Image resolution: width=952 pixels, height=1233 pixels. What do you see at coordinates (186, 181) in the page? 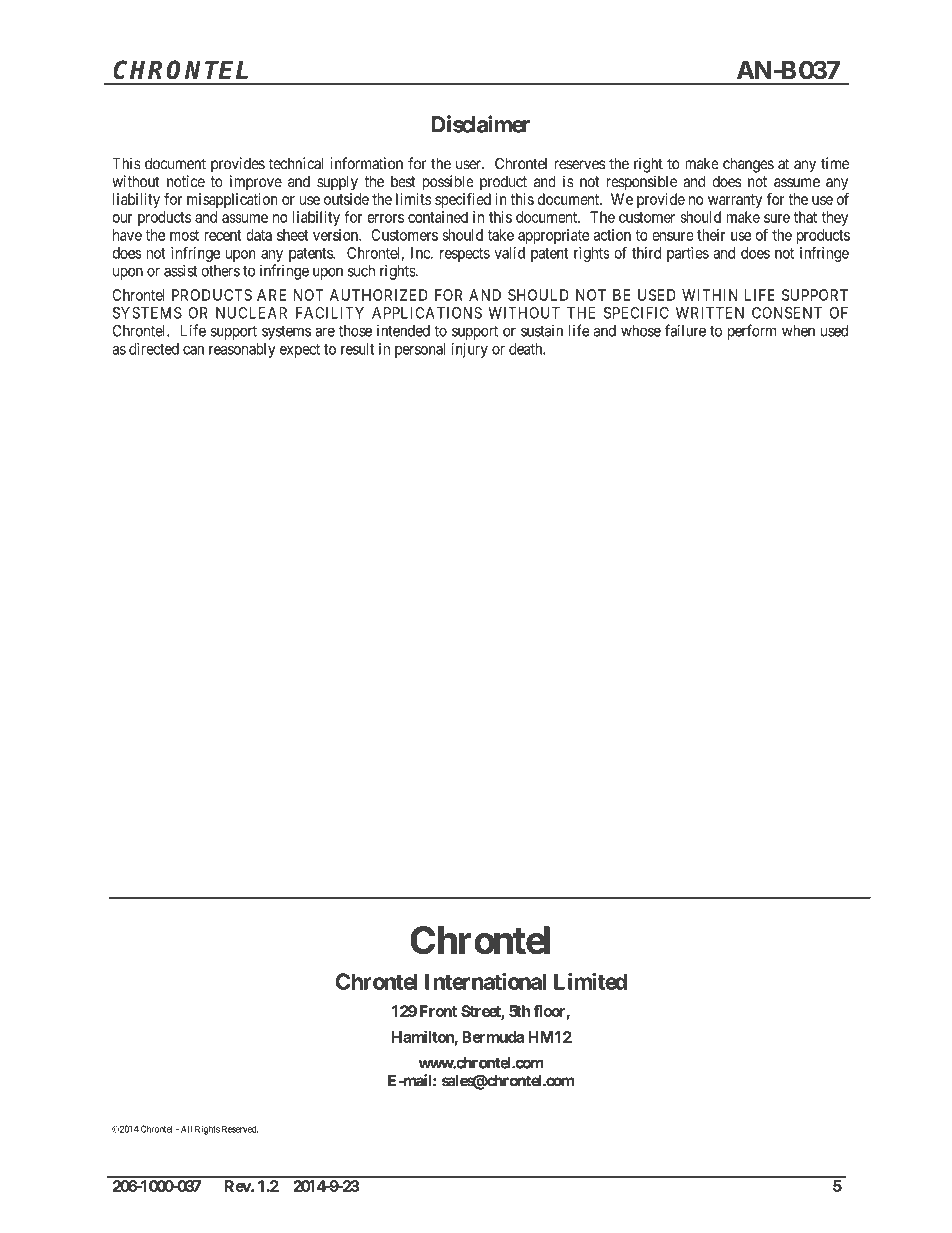
I see `notice` at bounding box center [186, 181].
